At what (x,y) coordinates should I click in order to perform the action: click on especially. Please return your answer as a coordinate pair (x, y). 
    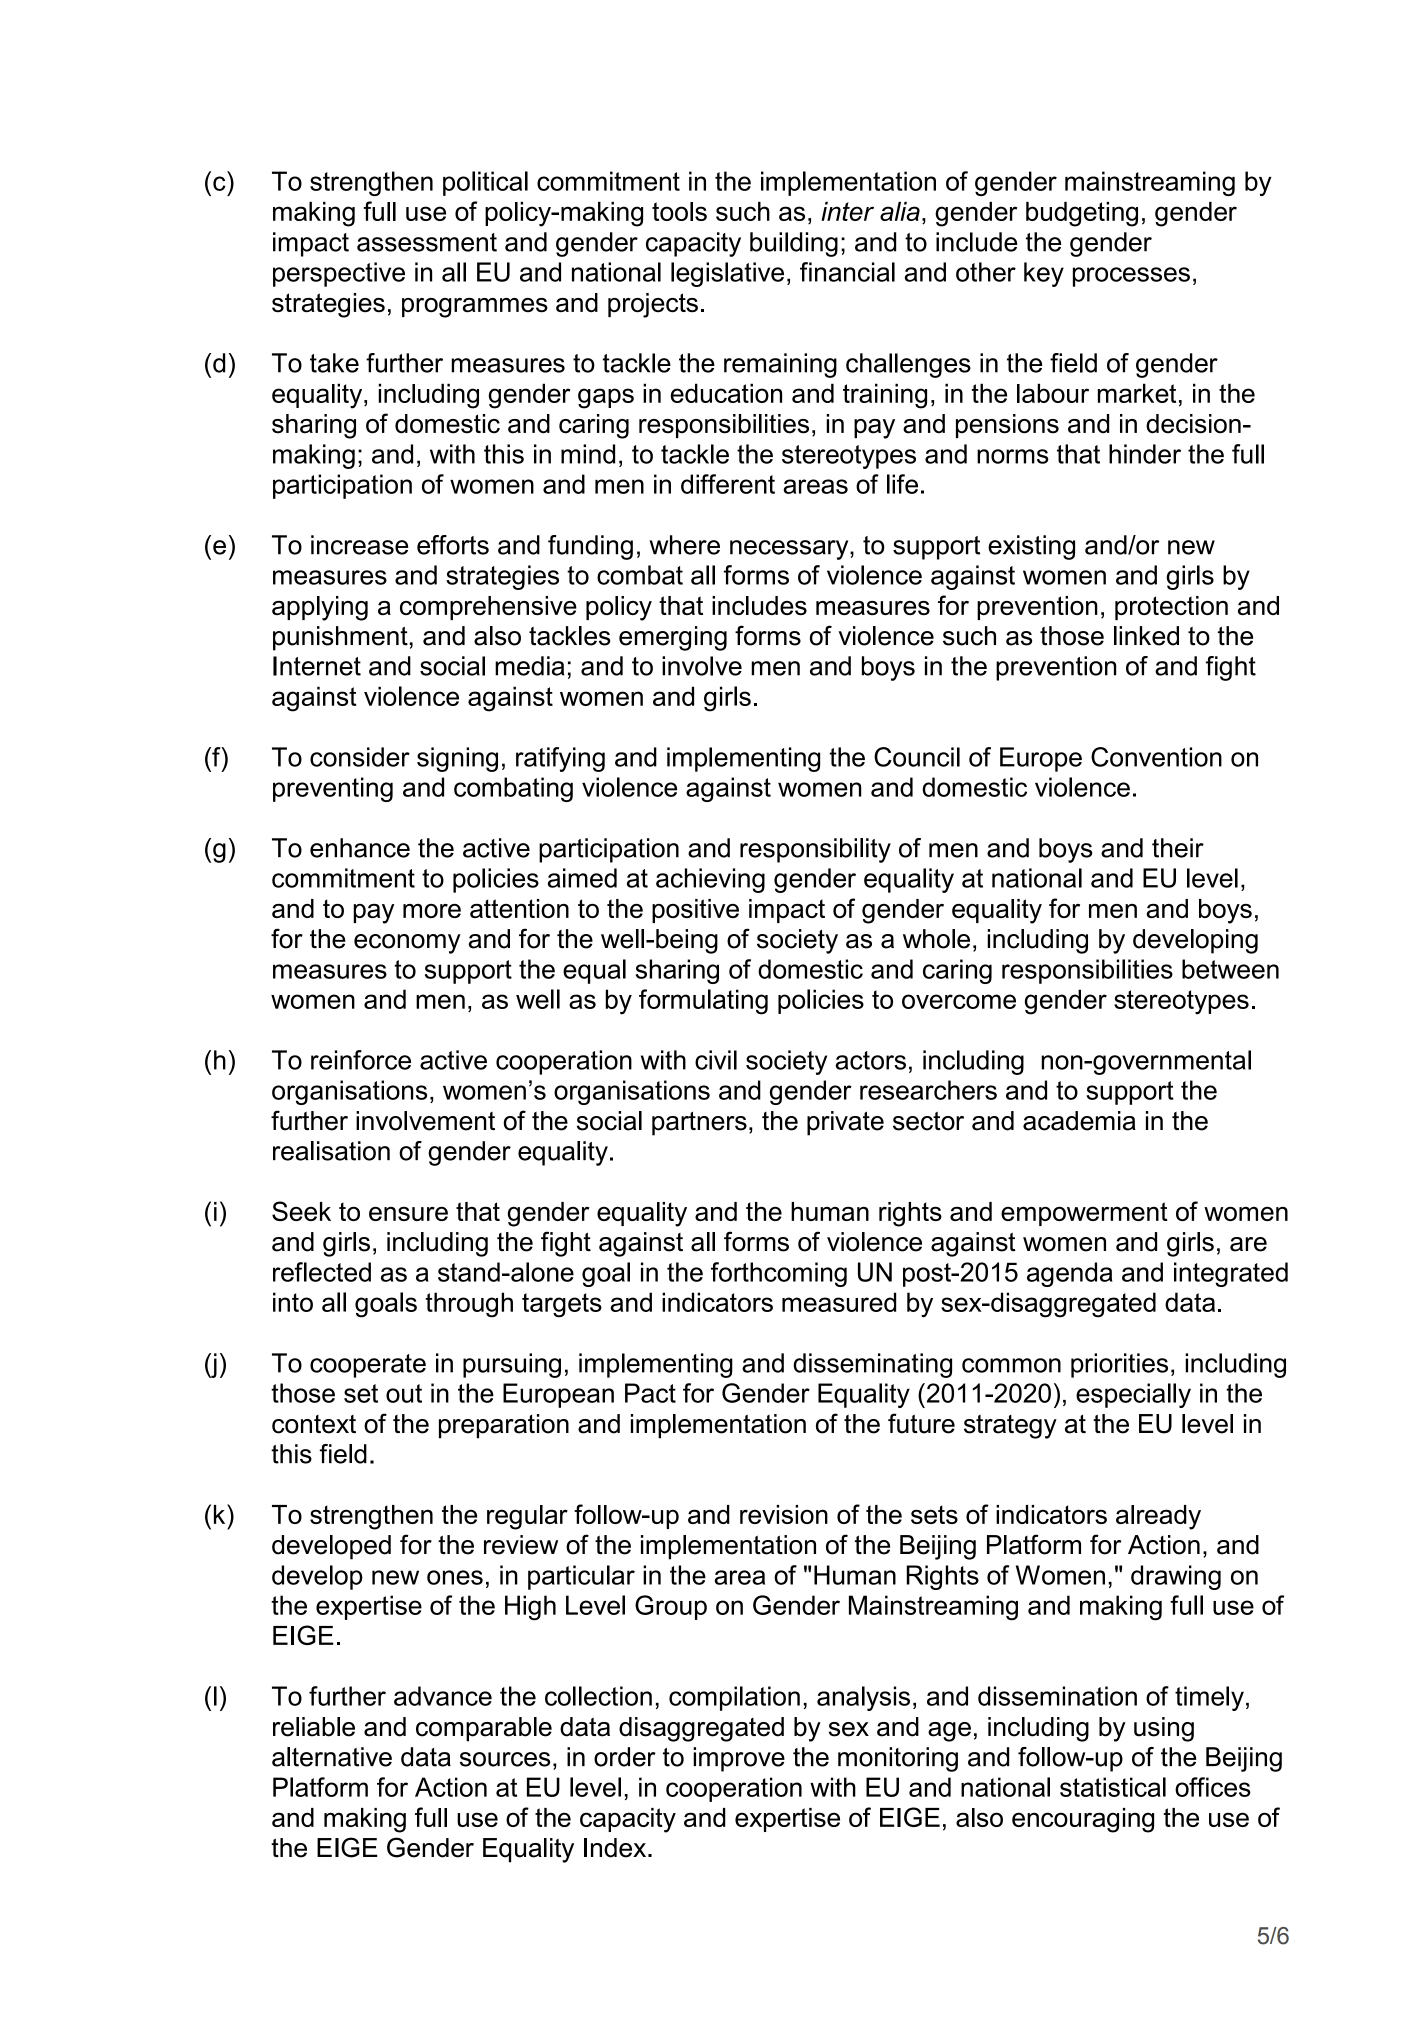
    Looking at the image, I should click on (1133, 1395).
